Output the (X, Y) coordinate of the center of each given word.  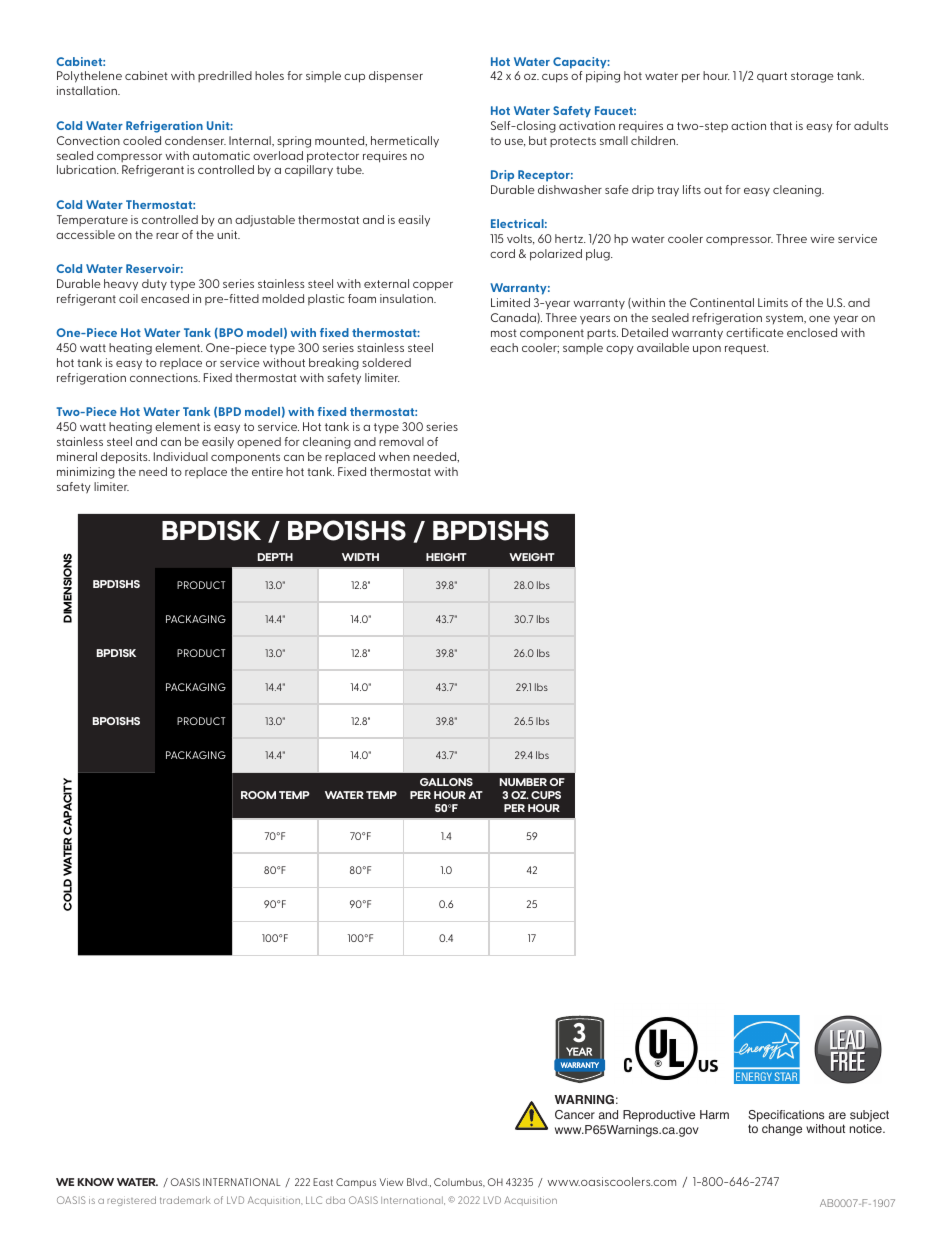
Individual (181, 456)
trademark (185, 1200)
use (515, 143)
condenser (195, 140)
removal (401, 441)
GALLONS (446, 782)
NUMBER (523, 782)
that (781, 125)
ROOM (258, 795)
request (747, 349)
